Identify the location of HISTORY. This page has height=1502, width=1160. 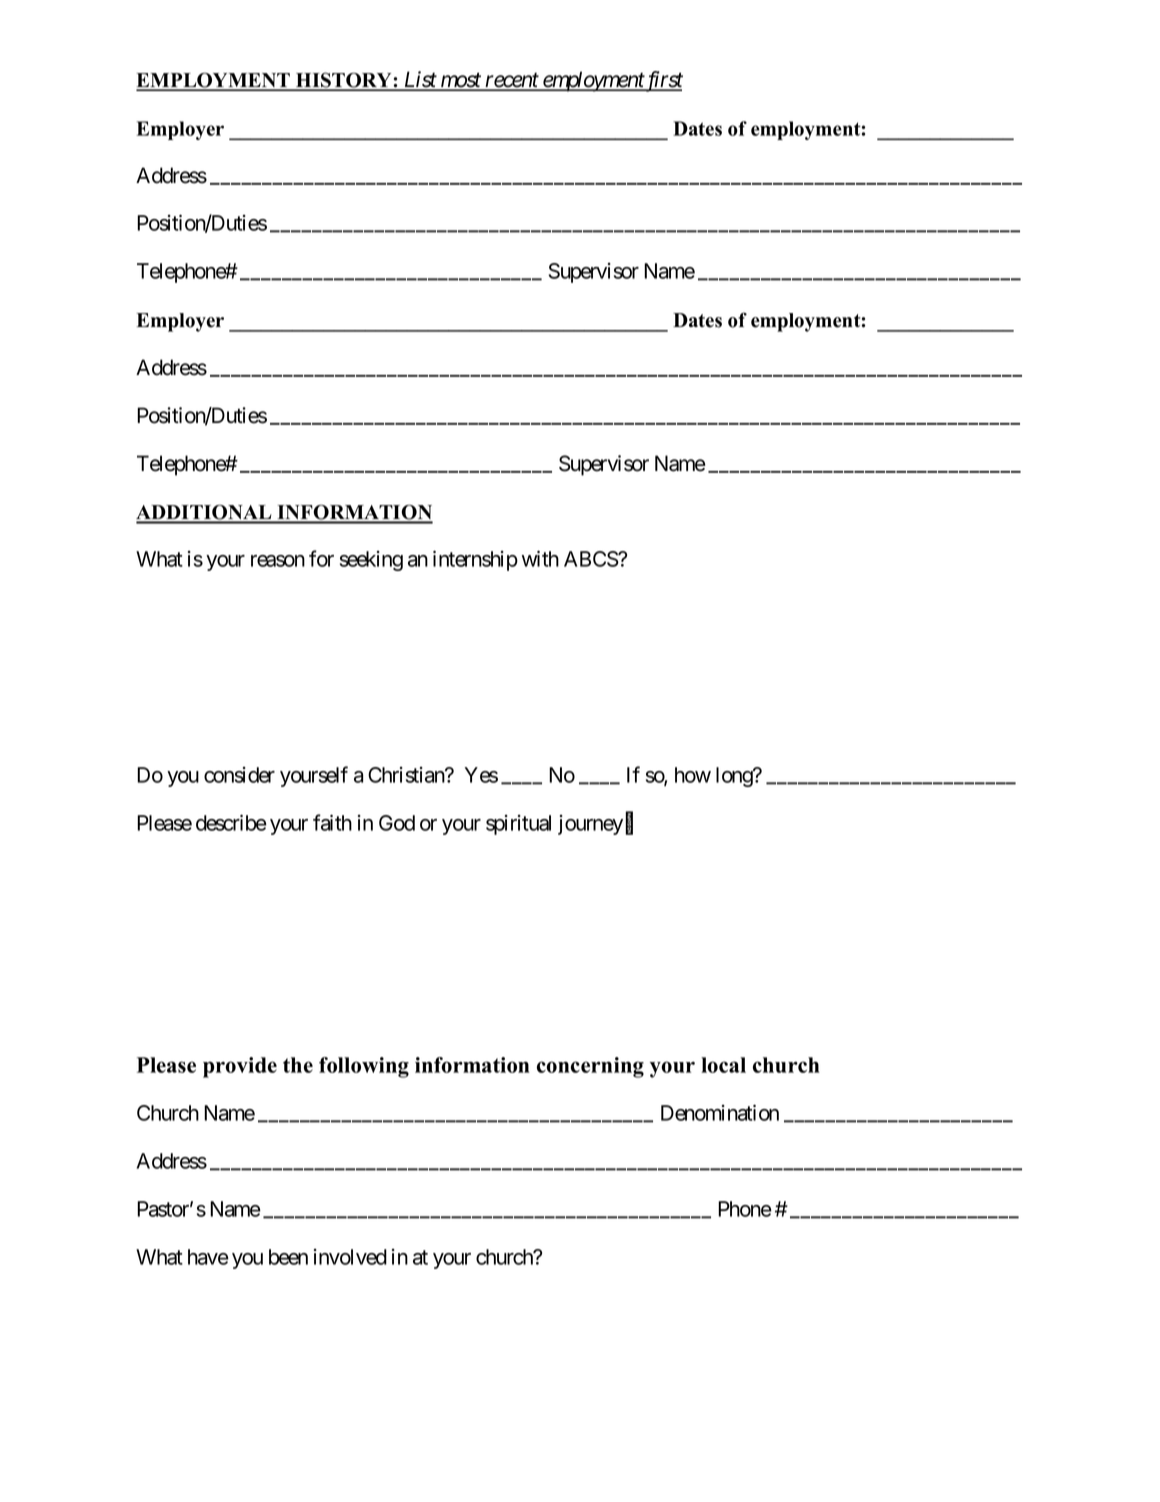
(344, 81).
